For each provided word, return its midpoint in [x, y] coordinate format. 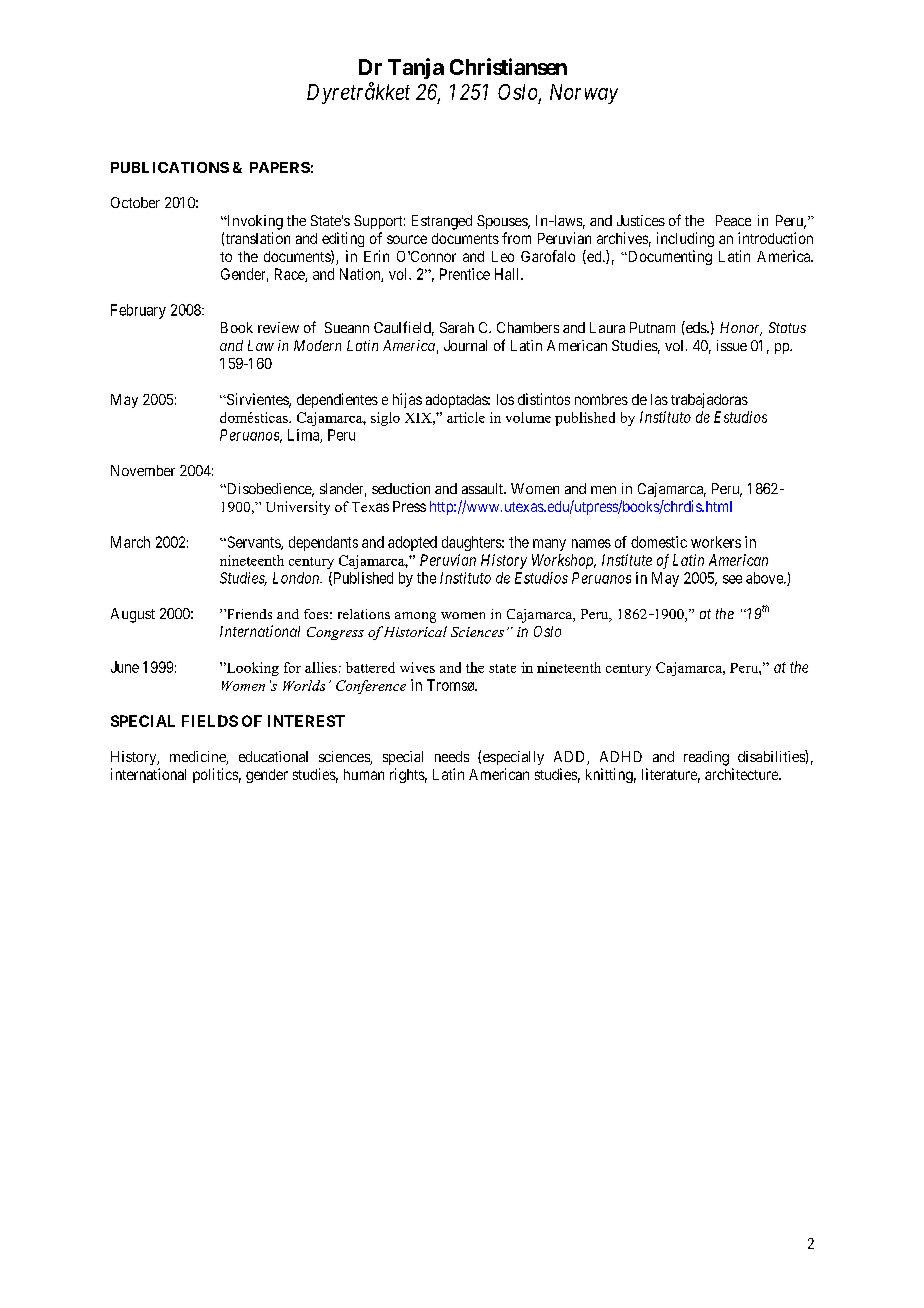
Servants [253, 543]
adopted [412, 543]
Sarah [457, 327]
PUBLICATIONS [170, 167]
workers [716, 542]
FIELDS [210, 721]
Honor [741, 329]
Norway [584, 94]
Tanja [416, 68]
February [138, 311]
